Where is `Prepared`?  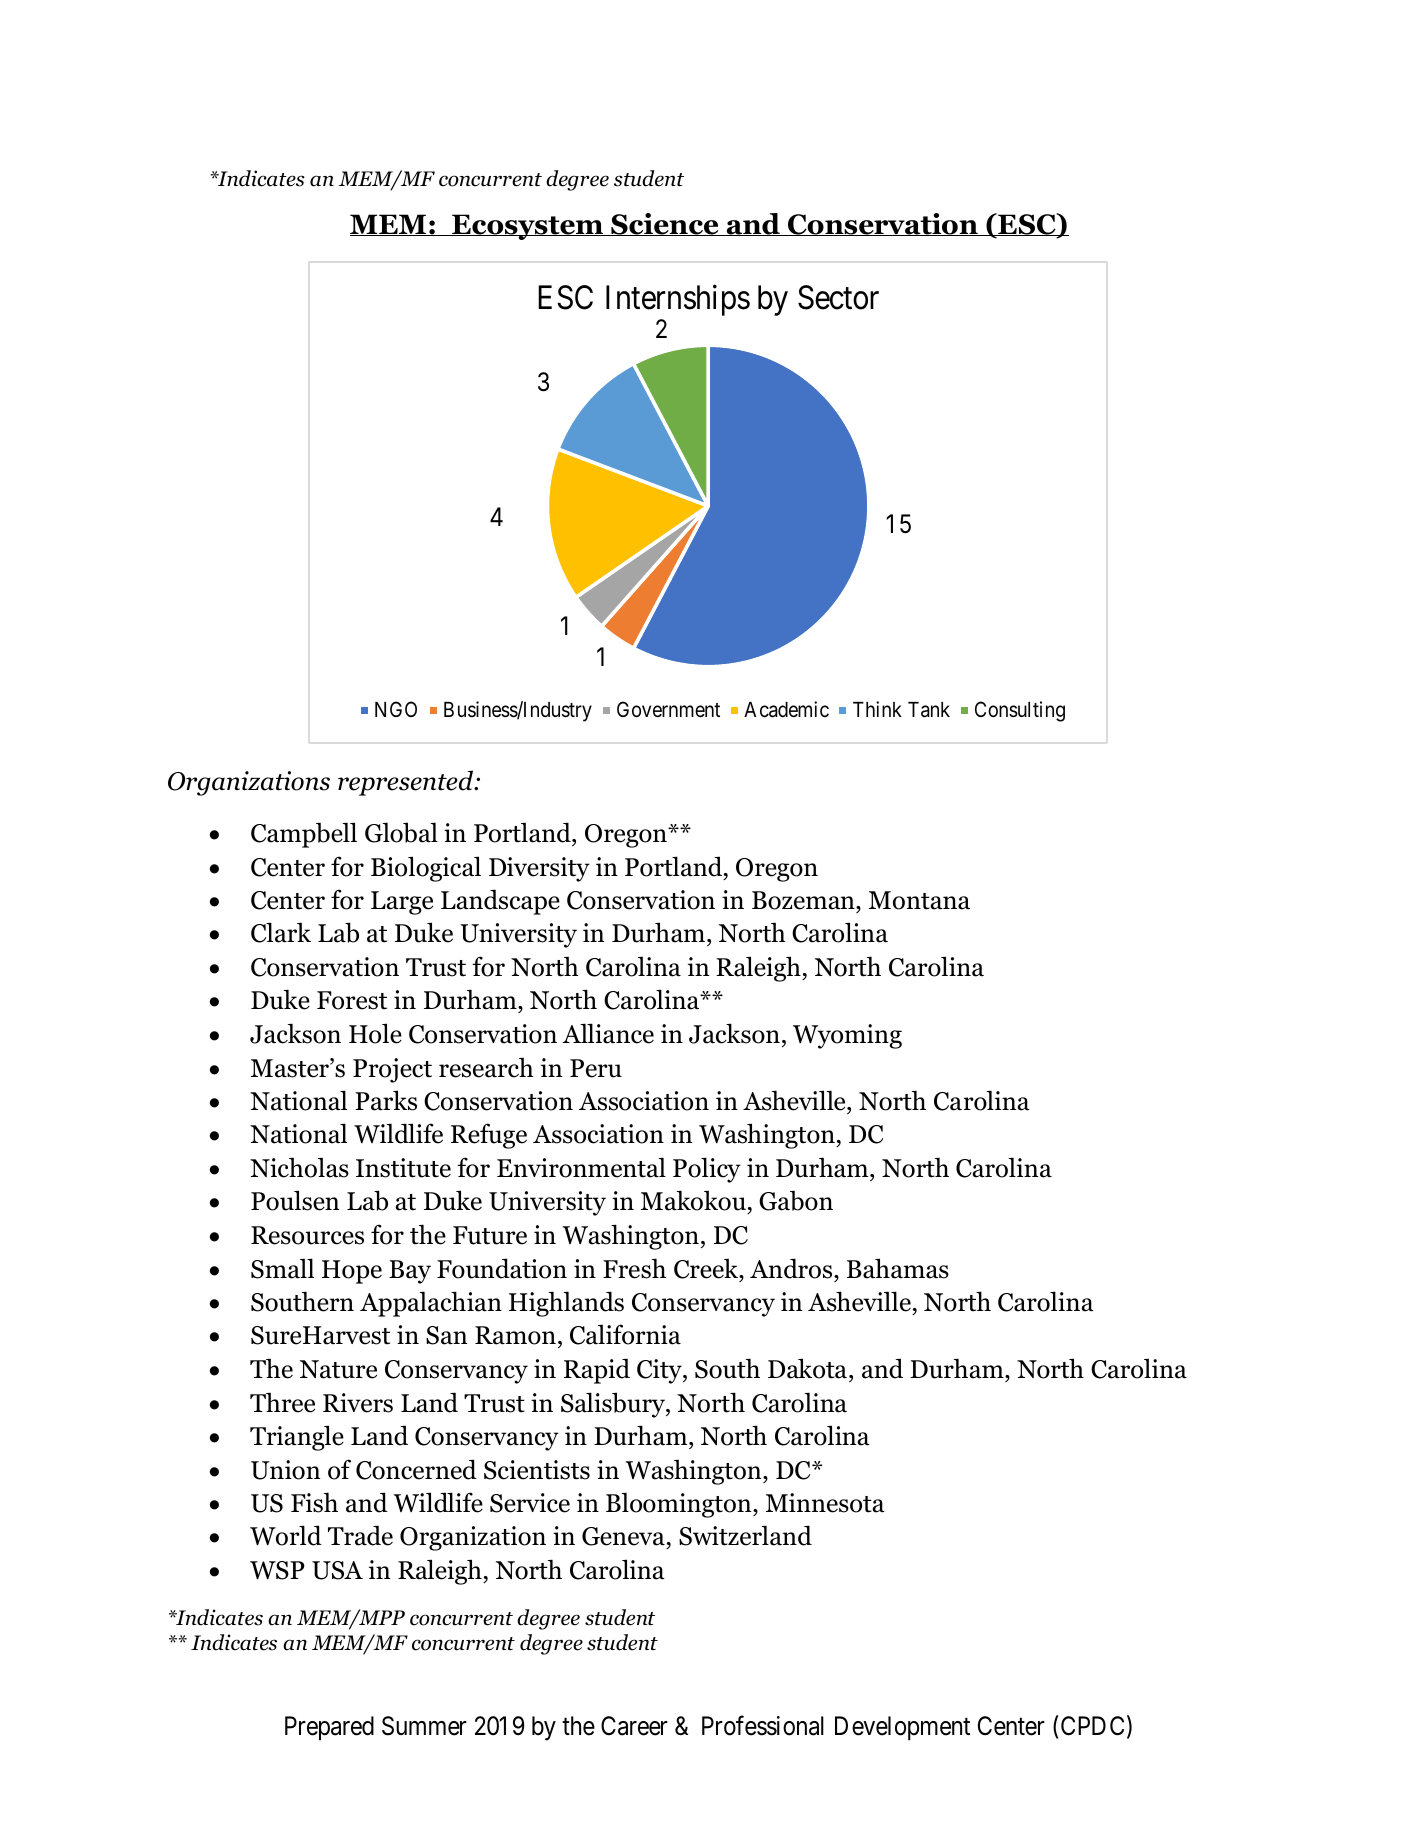
Prepared is located at coordinates (329, 1728).
